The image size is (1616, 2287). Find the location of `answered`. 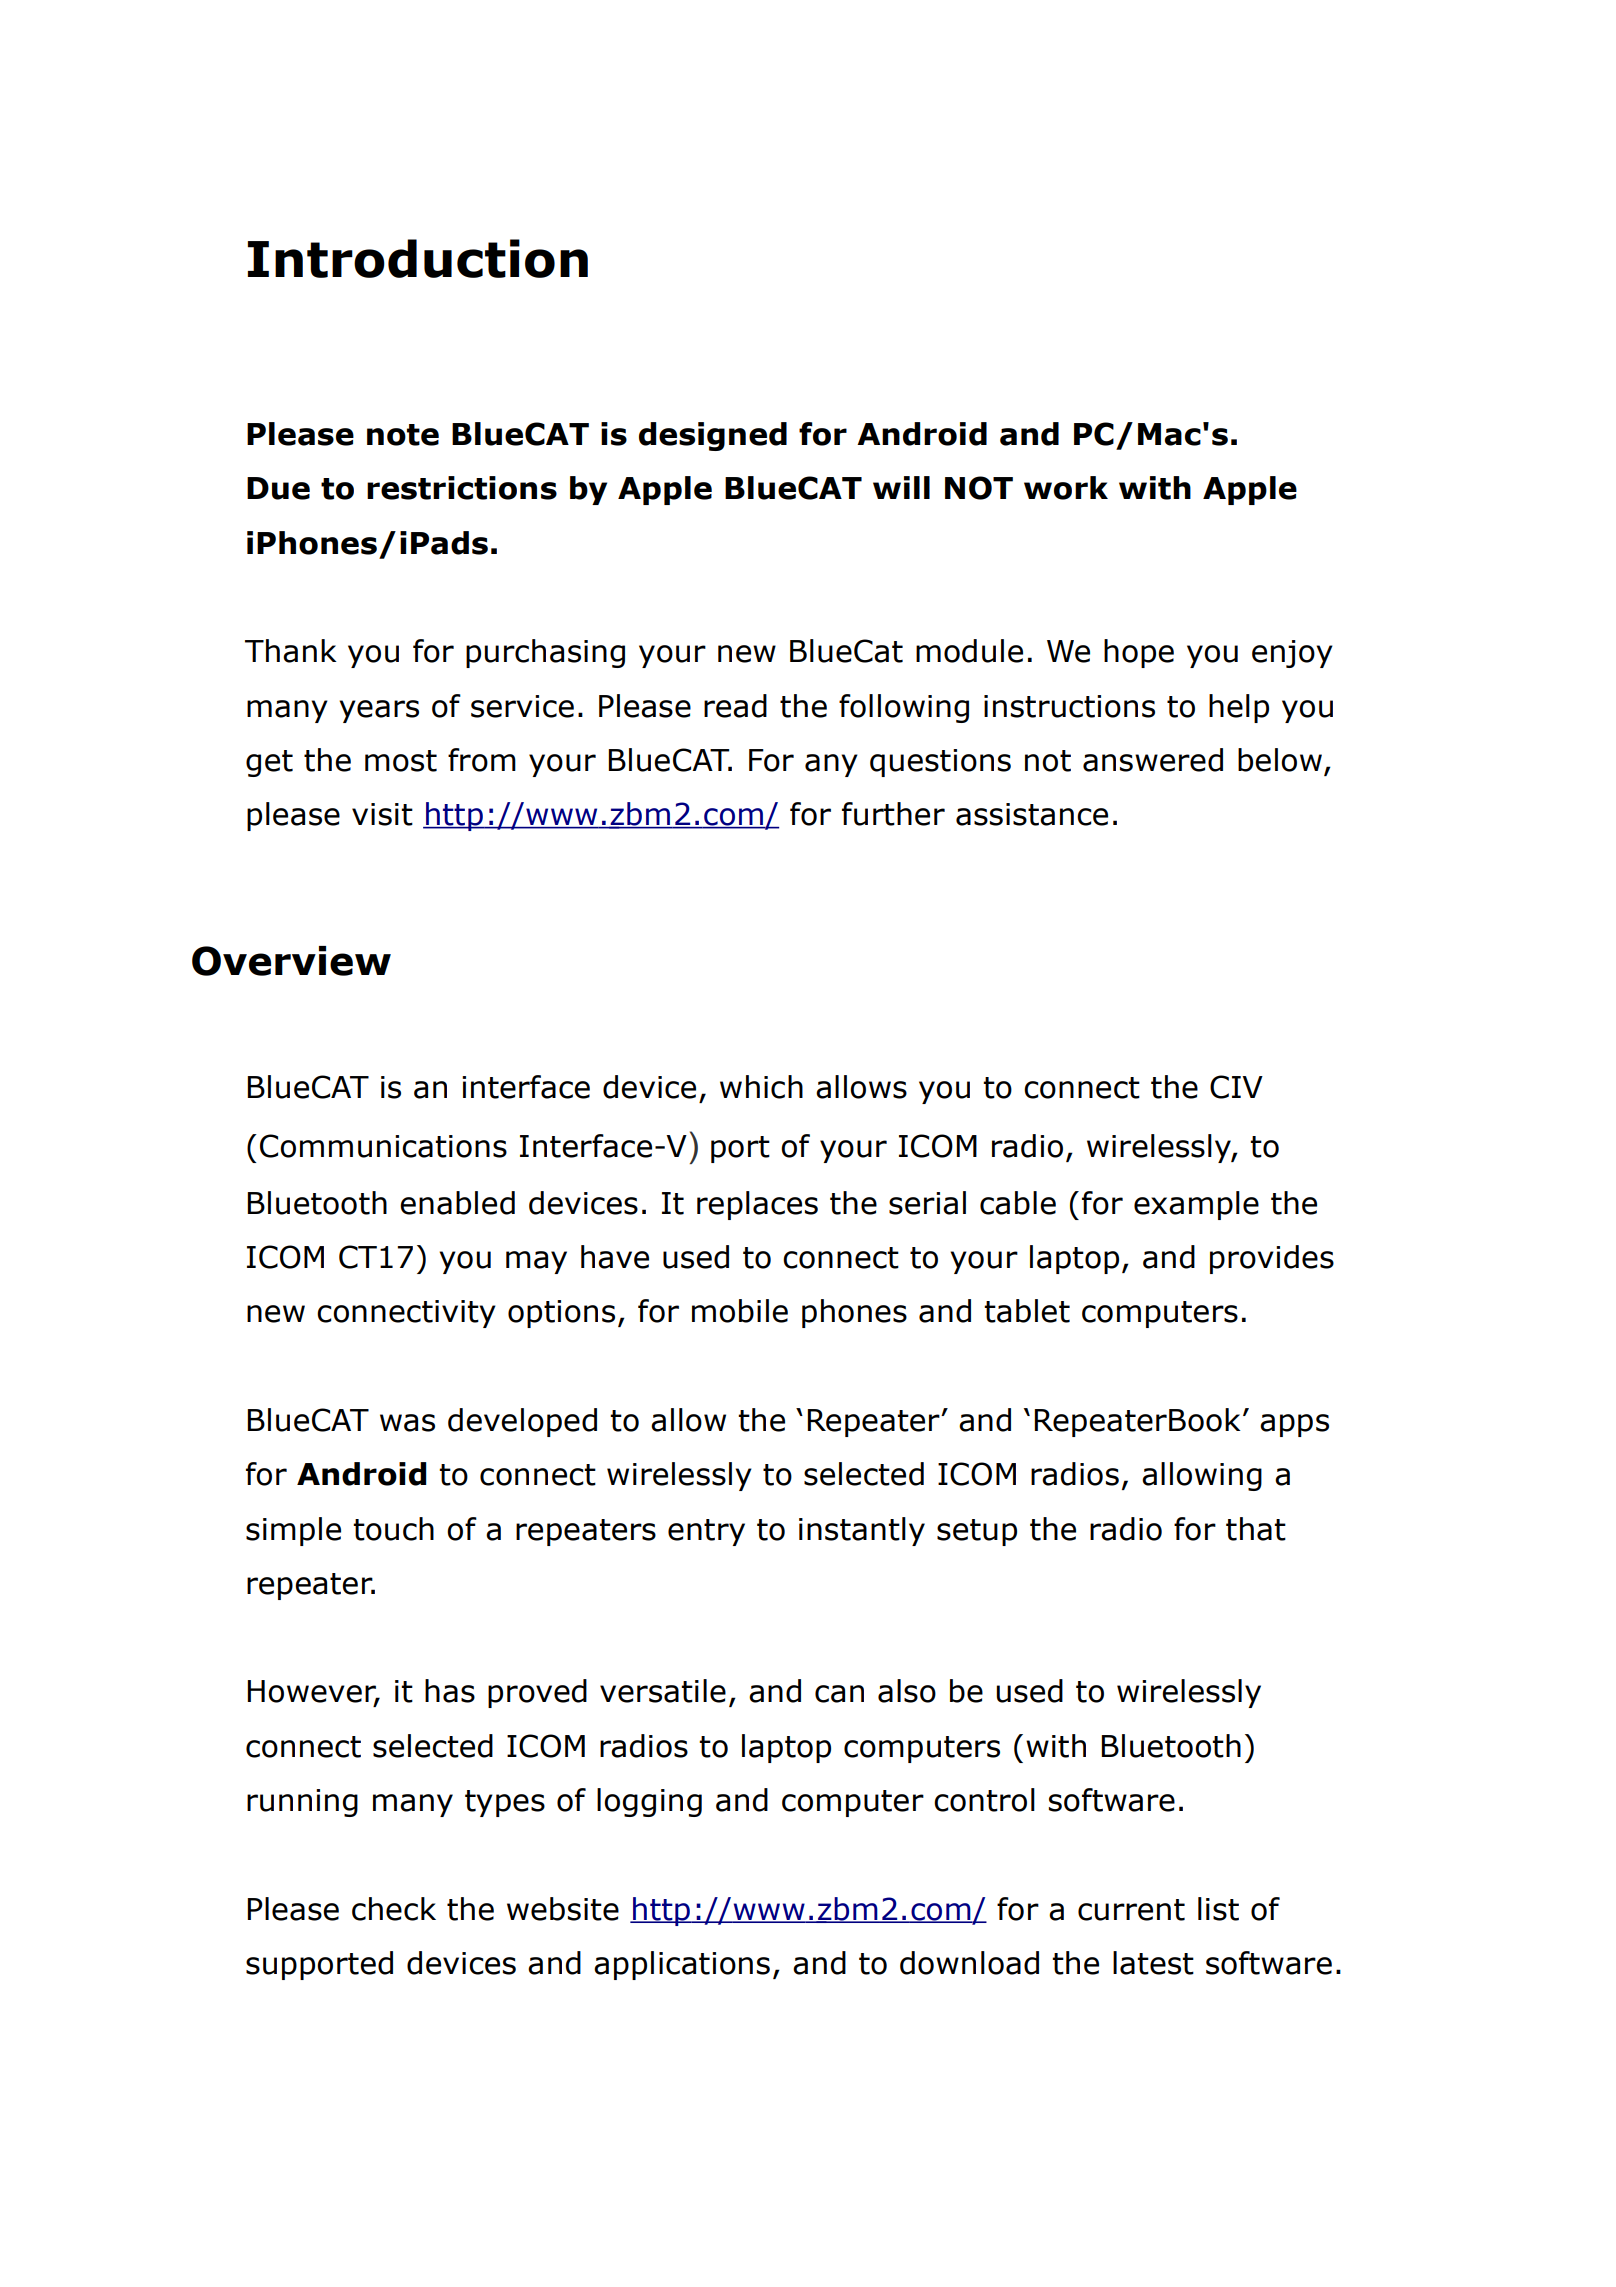

answered is located at coordinates (1153, 760).
